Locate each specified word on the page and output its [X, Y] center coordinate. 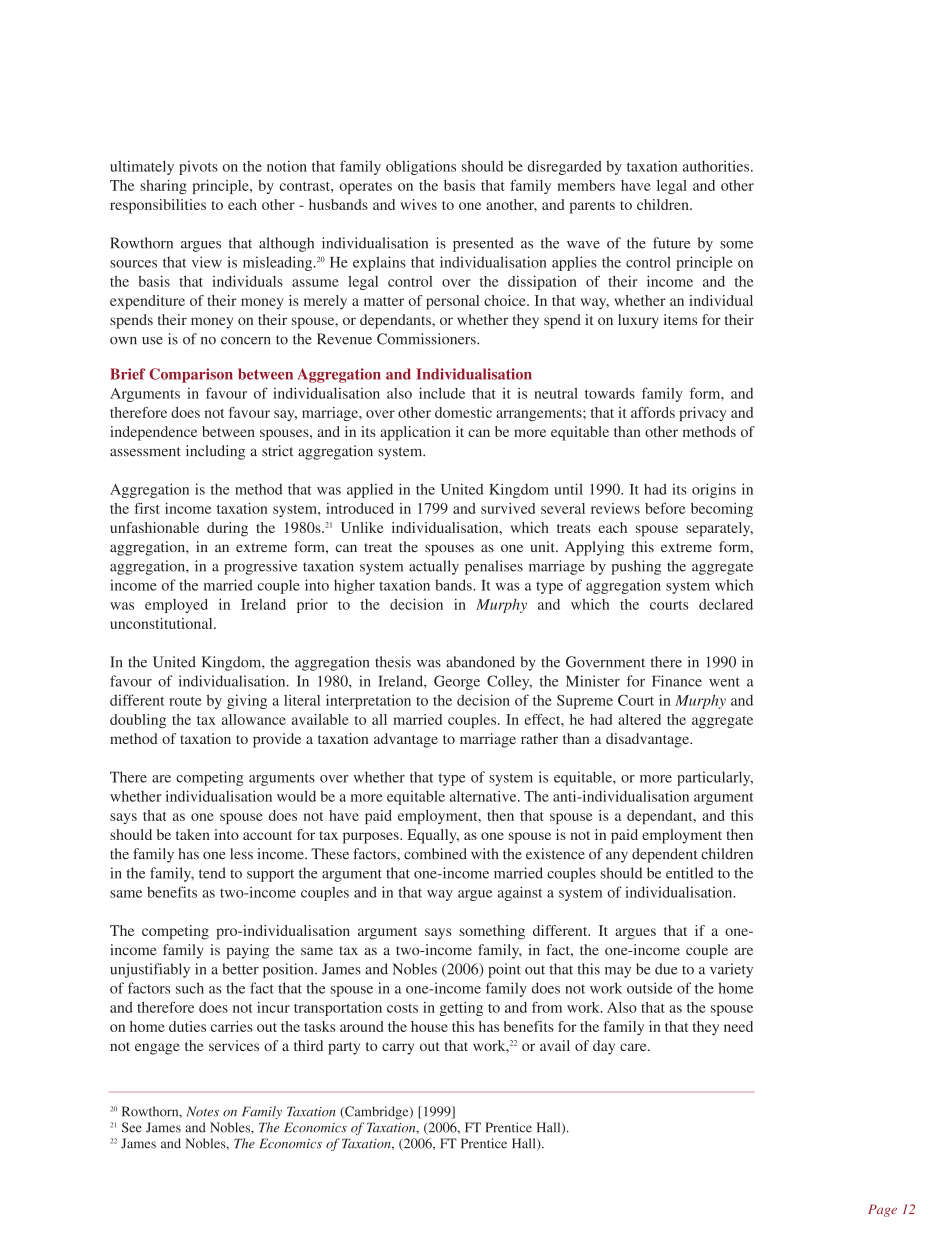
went [724, 682]
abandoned [480, 662]
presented [483, 244]
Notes [203, 1111]
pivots [198, 167]
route [185, 701]
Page [882, 1210]
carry [398, 1049]
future [671, 243]
